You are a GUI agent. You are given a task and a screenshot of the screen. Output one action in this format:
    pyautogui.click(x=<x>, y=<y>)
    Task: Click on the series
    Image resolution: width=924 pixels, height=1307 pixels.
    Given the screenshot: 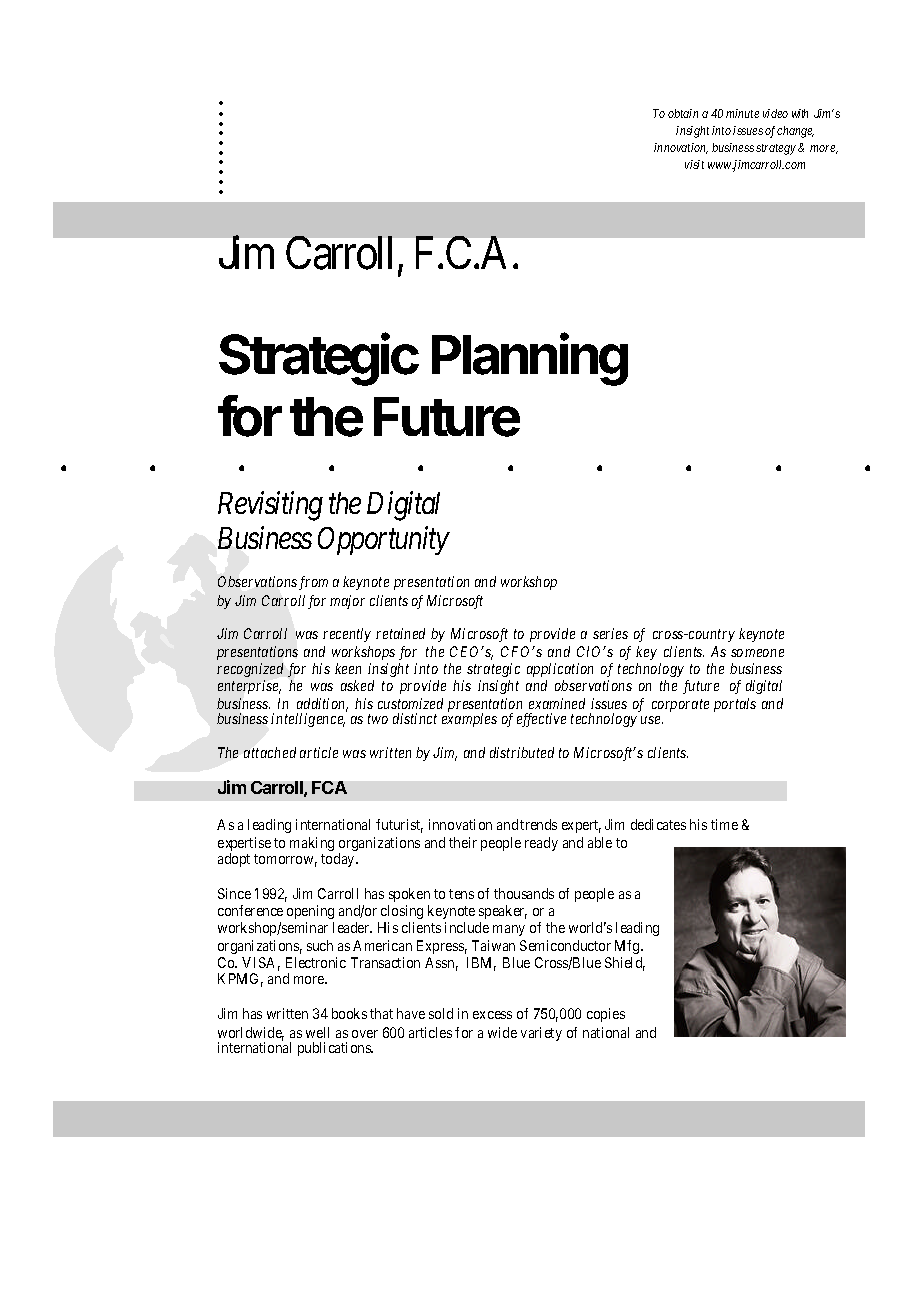 What is the action you would take?
    pyautogui.click(x=610, y=633)
